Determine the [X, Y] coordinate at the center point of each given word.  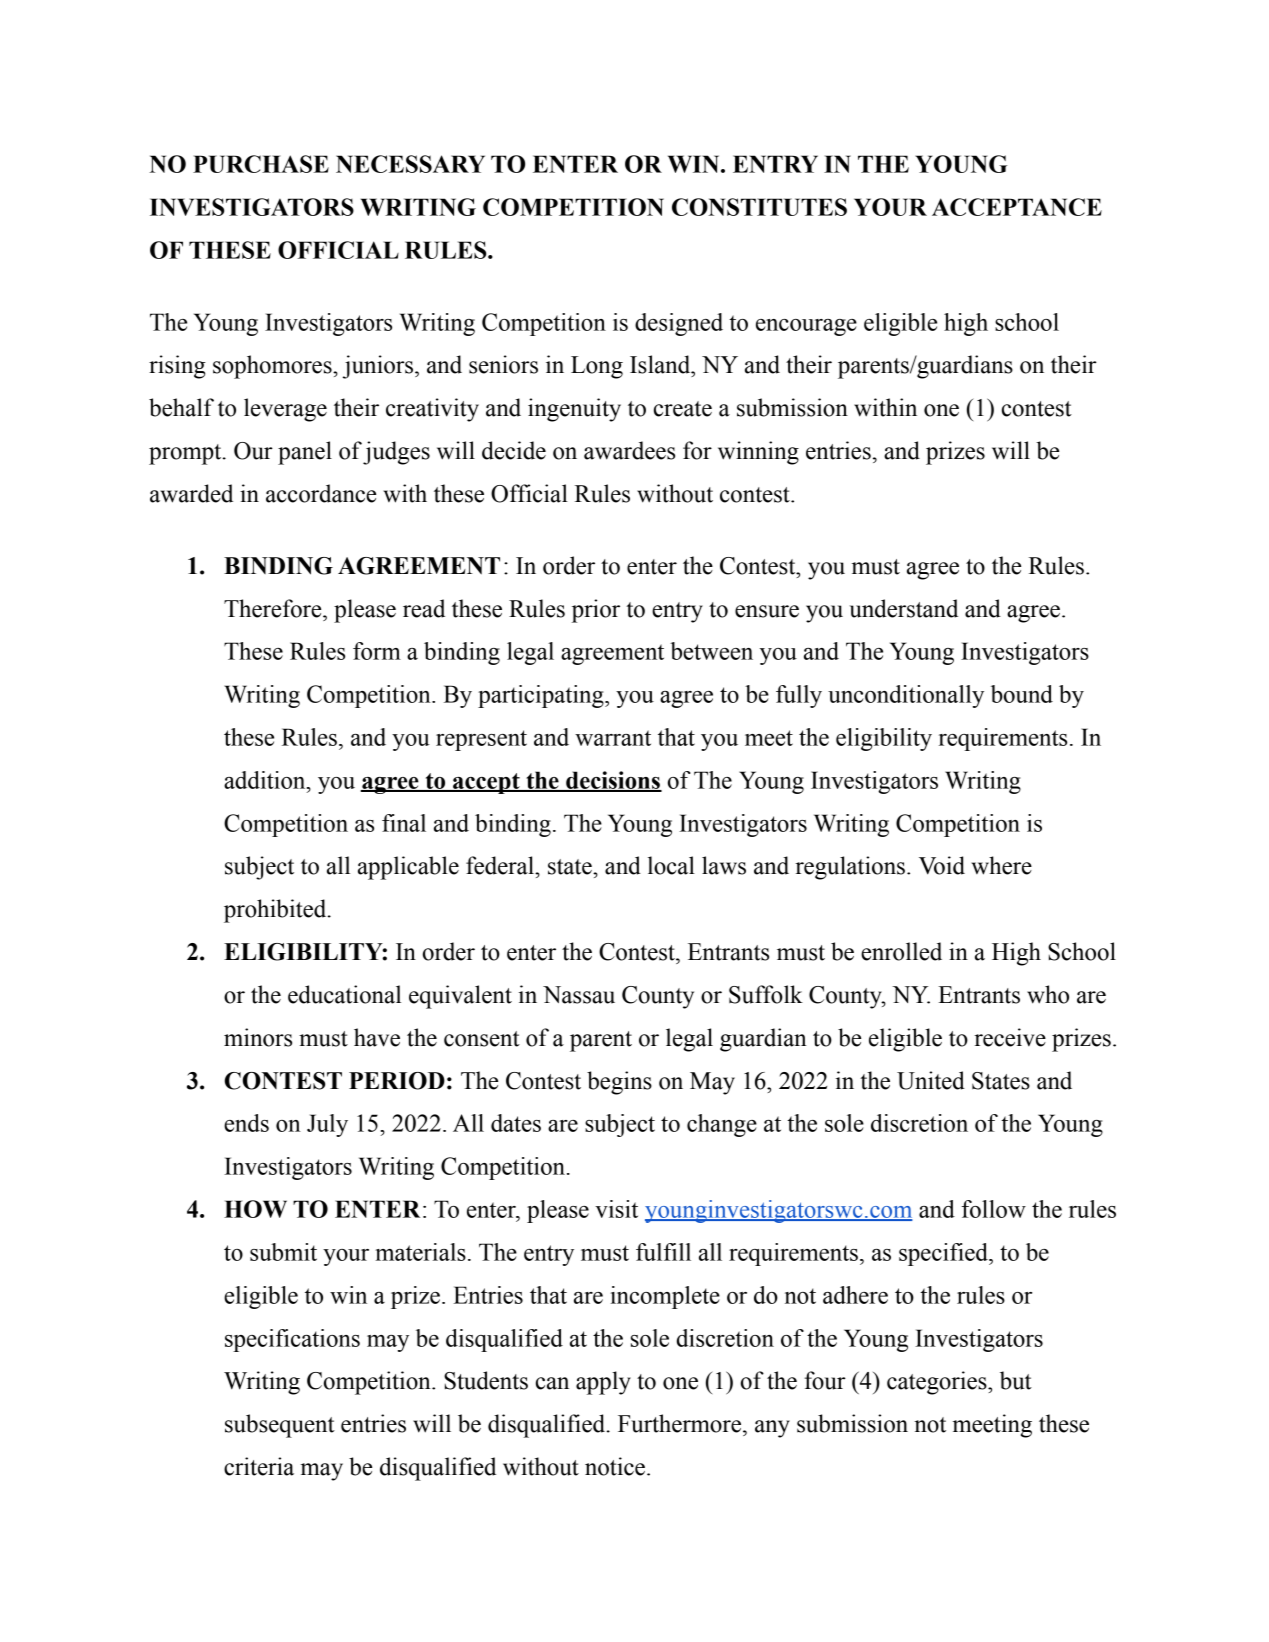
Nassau [579, 995]
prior [596, 611]
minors [258, 1037]
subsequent [280, 1426]
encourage [806, 327]
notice [615, 1466]
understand [903, 608]
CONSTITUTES [759, 207]
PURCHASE [261, 164]
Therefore [274, 608]
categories [938, 1383]
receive [1010, 1037]
